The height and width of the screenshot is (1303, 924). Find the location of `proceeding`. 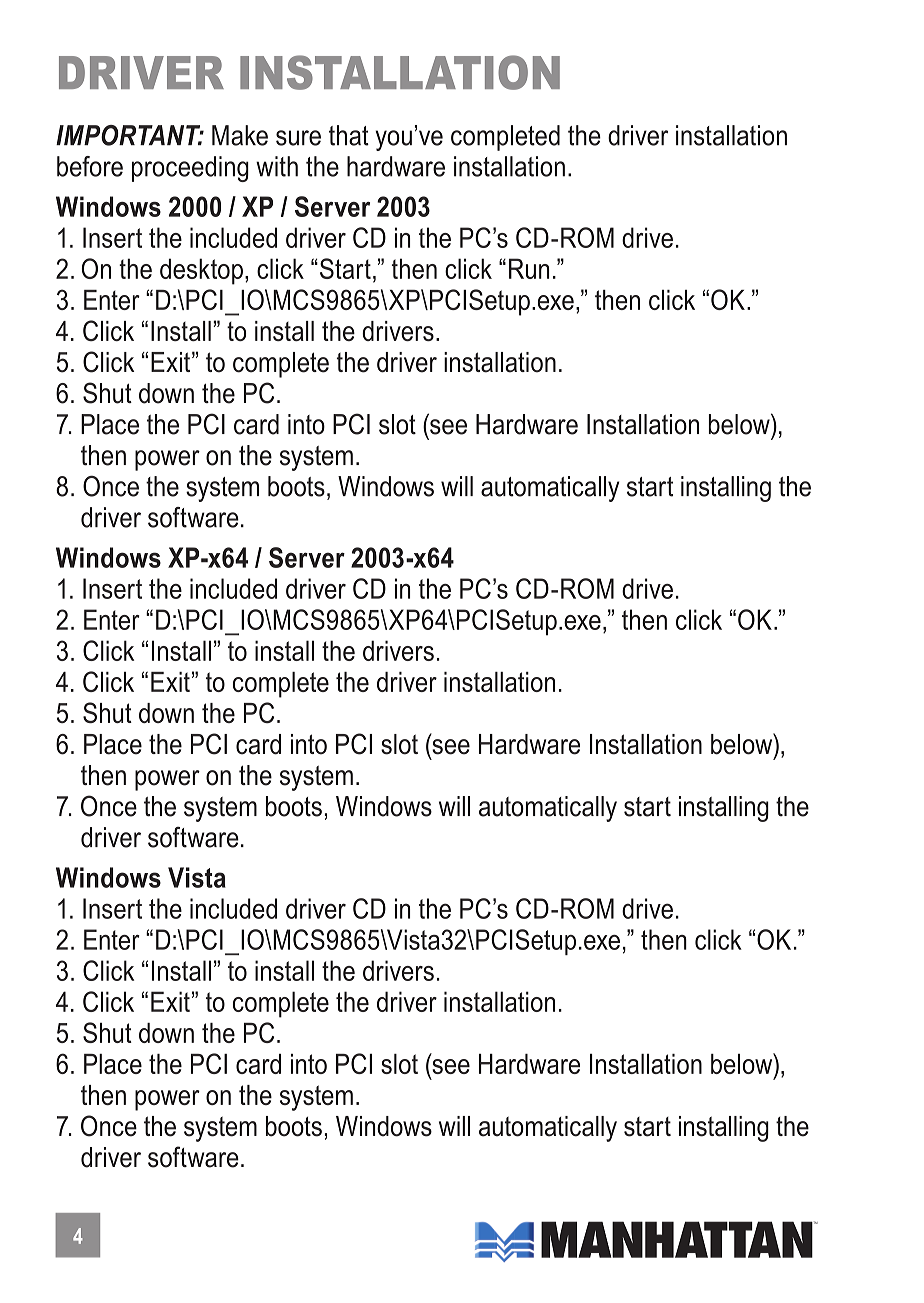

proceeding is located at coordinates (190, 169).
